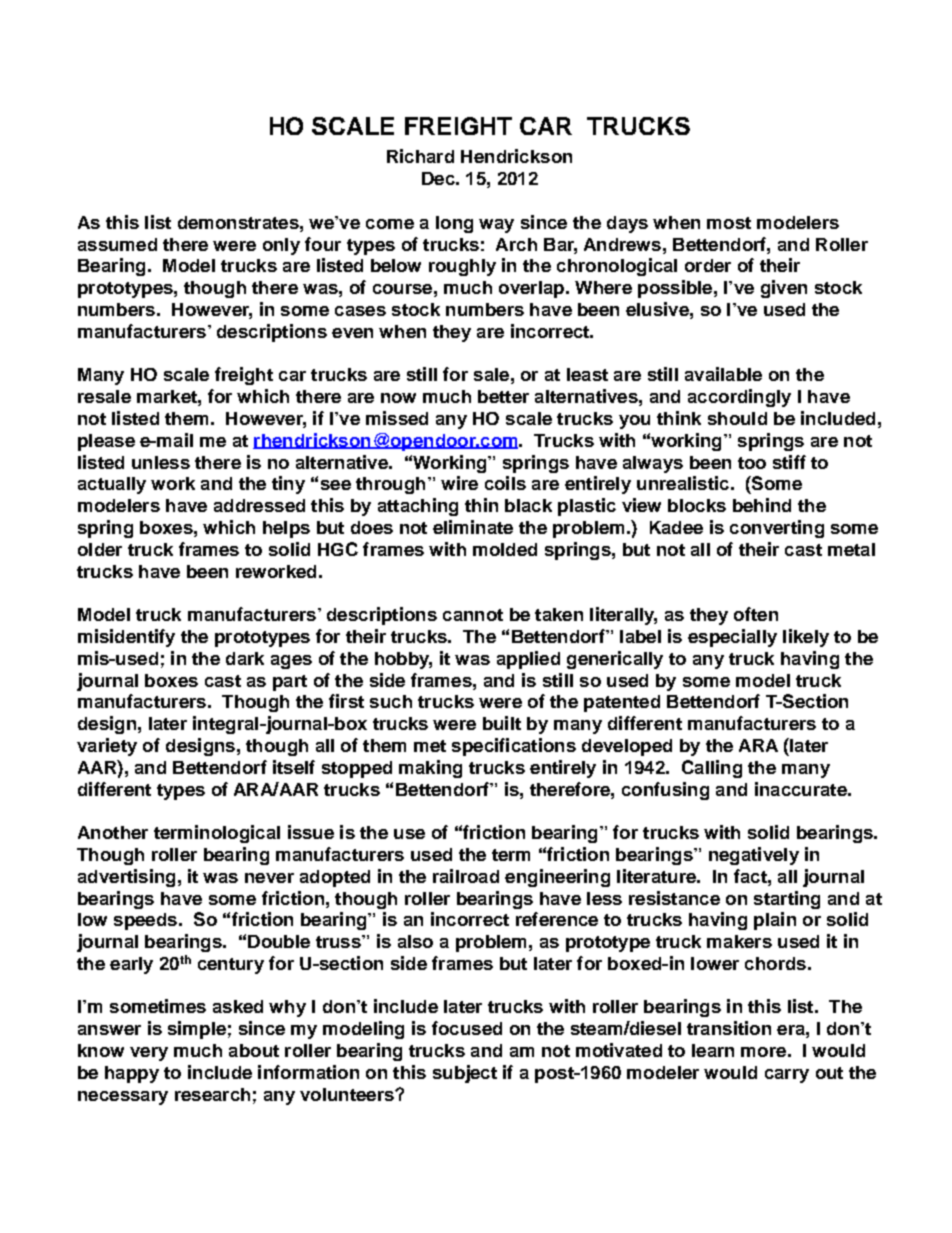 This page has height=1233, width=952. Describe the element at coordinates (473, 527) in the page. I see `eliminate` at that location.
